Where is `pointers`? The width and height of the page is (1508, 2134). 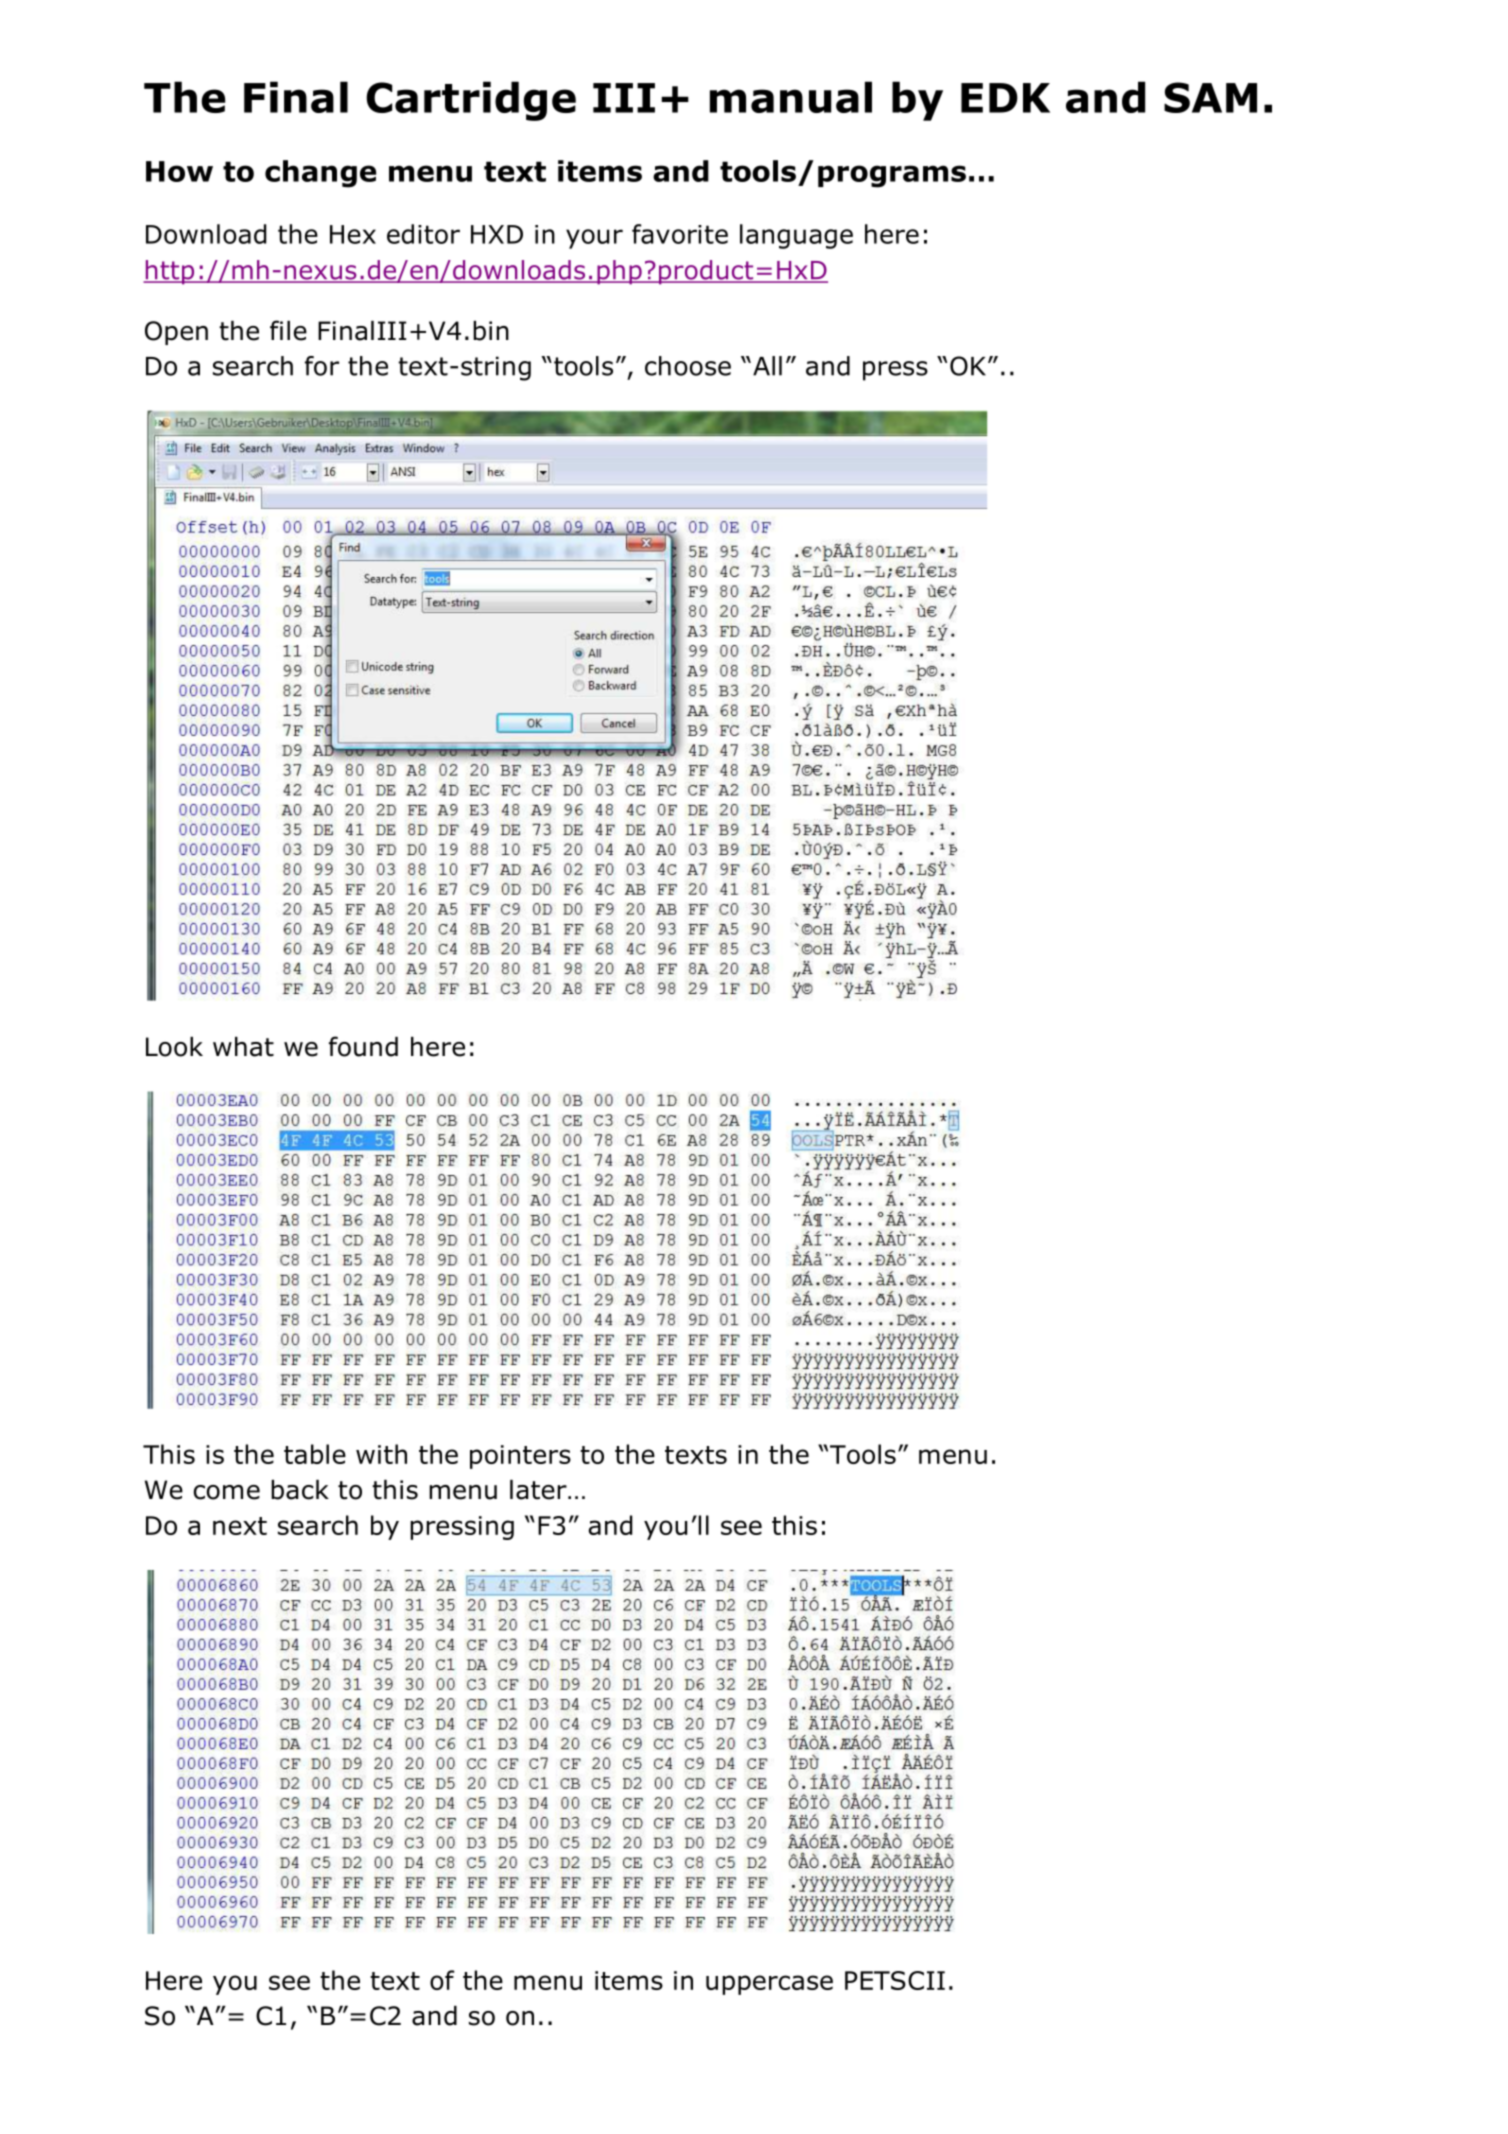 pointers is located at coordinates (520, 1457).
